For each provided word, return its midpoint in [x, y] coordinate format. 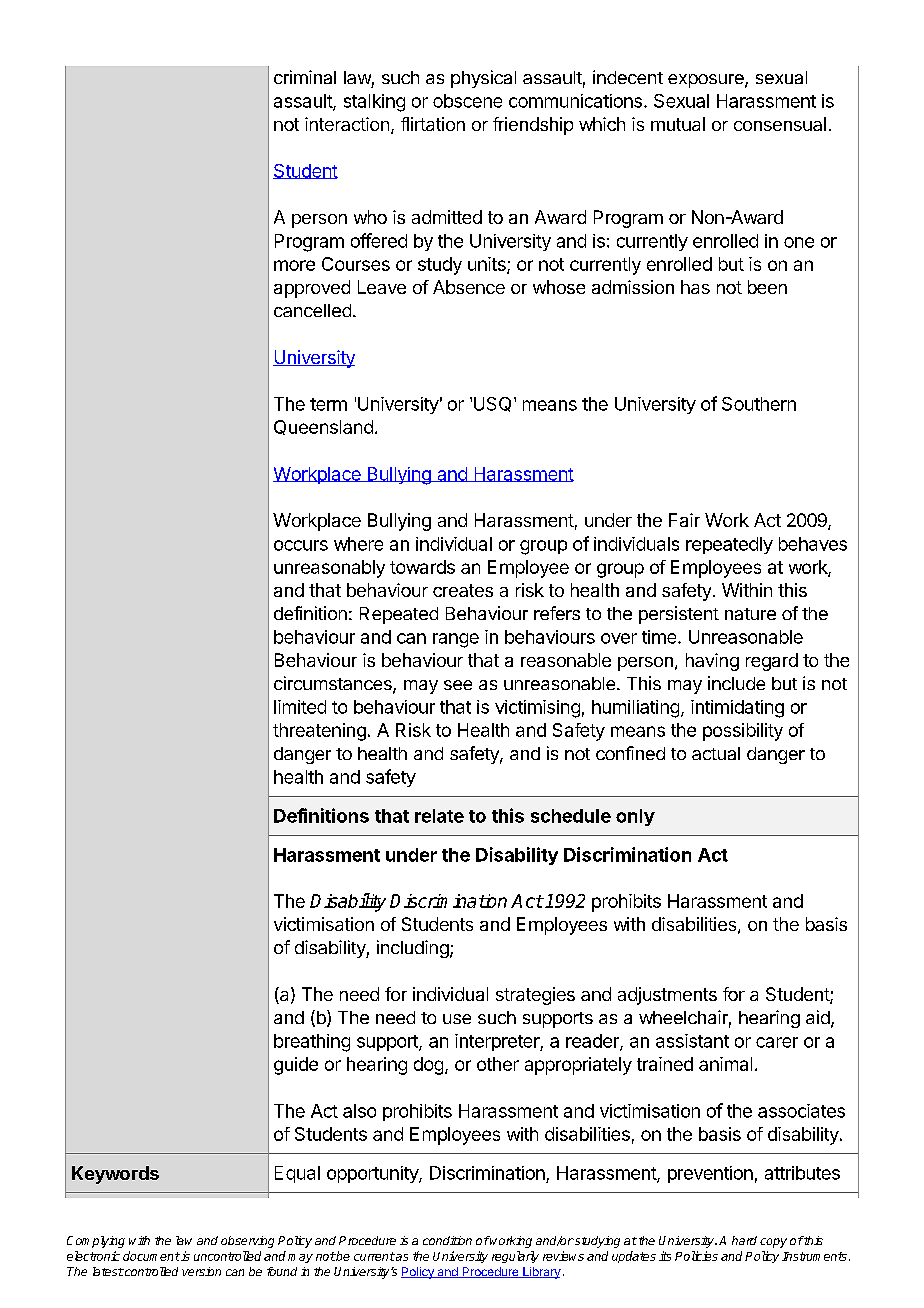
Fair [684, 520]
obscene [467, 101]
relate [439, 816]
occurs [301, 545]
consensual [780, 124]
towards [422, 567]
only [635, 817]
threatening [319, 732]
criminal [305, 77]
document [151, 1256]
